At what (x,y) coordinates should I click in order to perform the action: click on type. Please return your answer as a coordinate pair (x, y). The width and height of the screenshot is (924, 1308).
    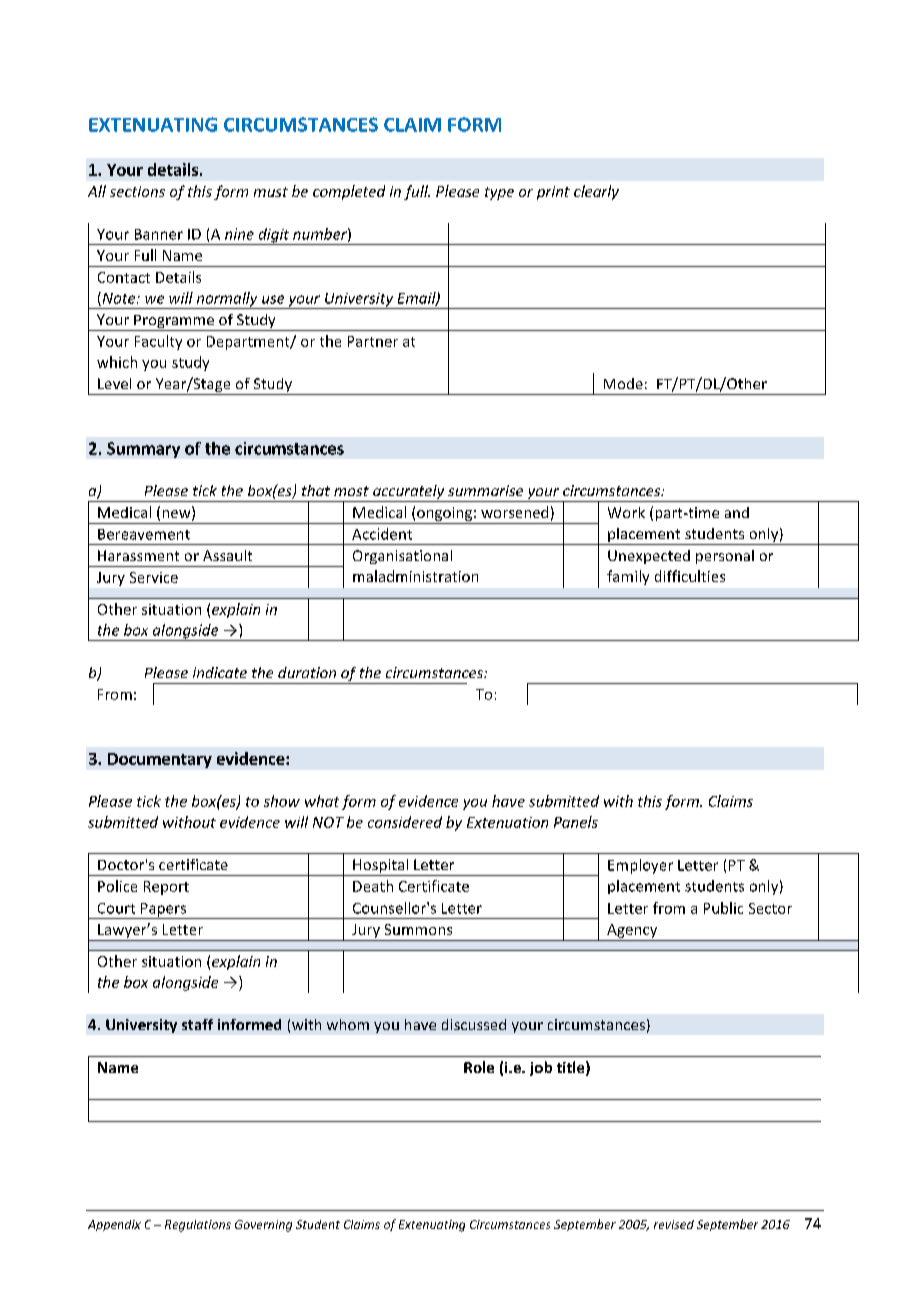
    Looking at the image, I should click on (499, 193).
